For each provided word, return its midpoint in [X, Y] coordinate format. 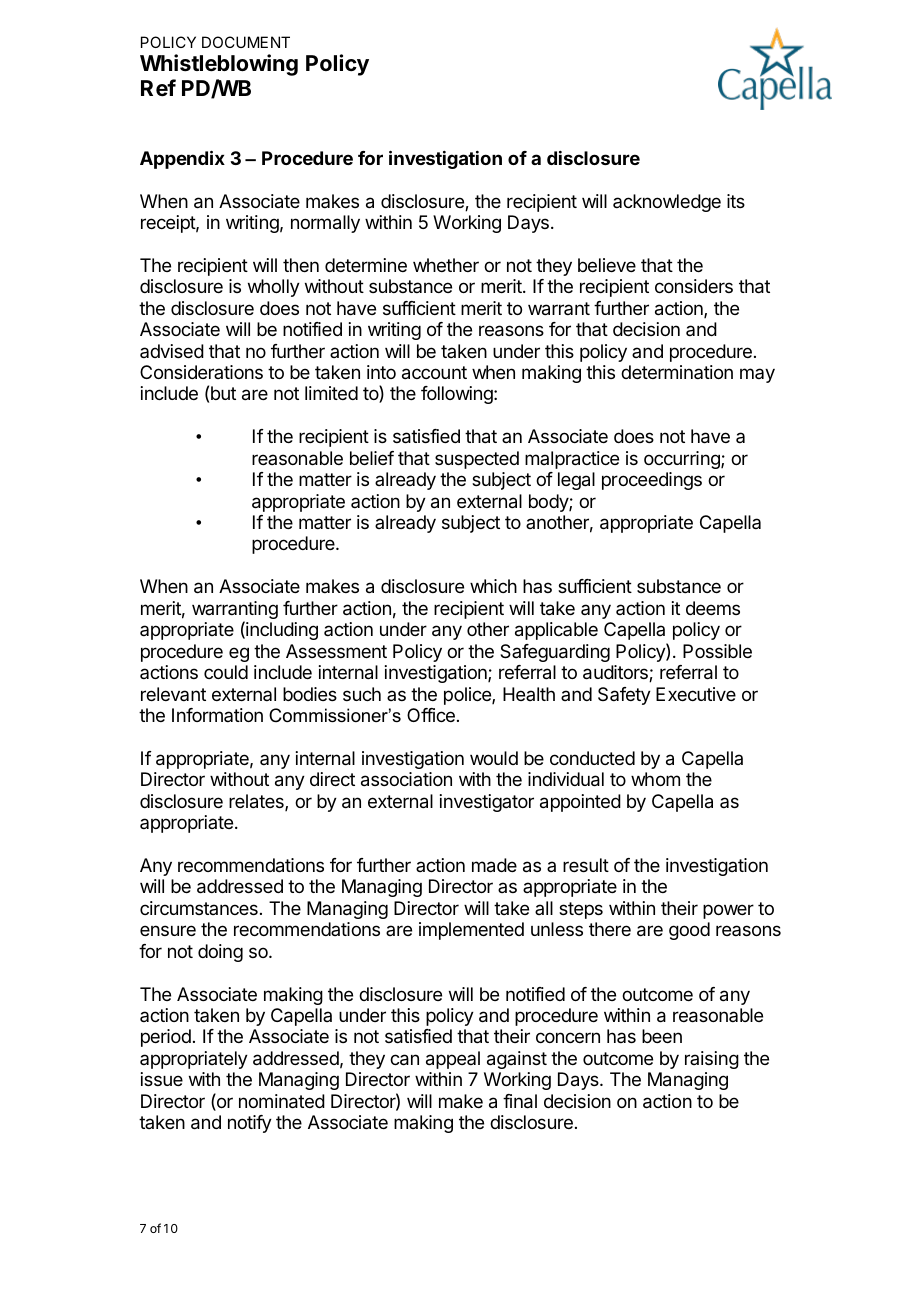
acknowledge [667, 203]
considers [694, 286]
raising [712, 1060]
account [434, 373]
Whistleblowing [219, 65]
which [493, 586]
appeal [453, 1060]
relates [257, 802]
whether [446, 265]
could [226, 672]
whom [655, 779]
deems [713, 608]
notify [250, 1124]
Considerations [201, 372]
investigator [487, 803]
